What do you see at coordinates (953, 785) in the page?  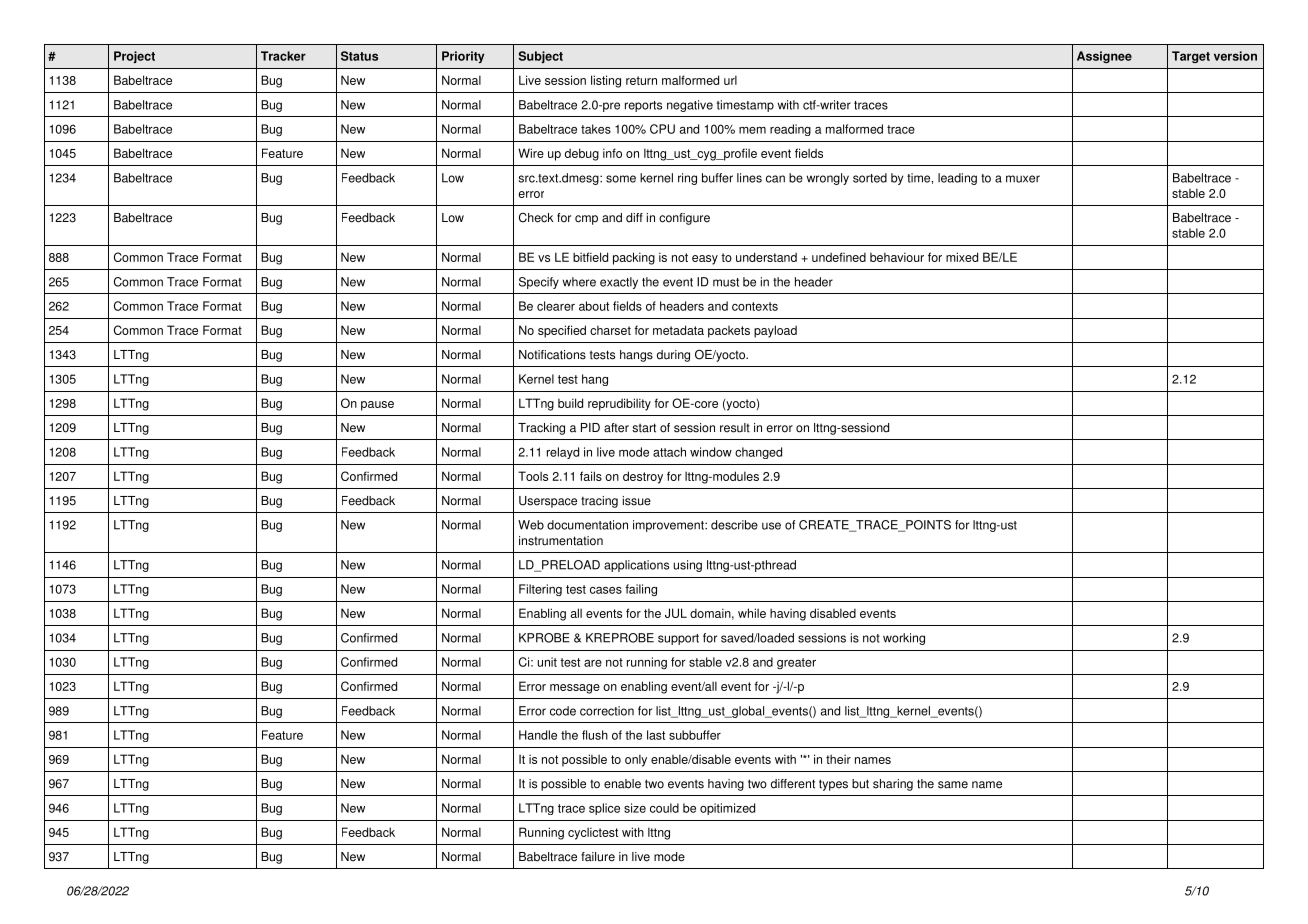 I see `same` at bounding box center [953, 785].
